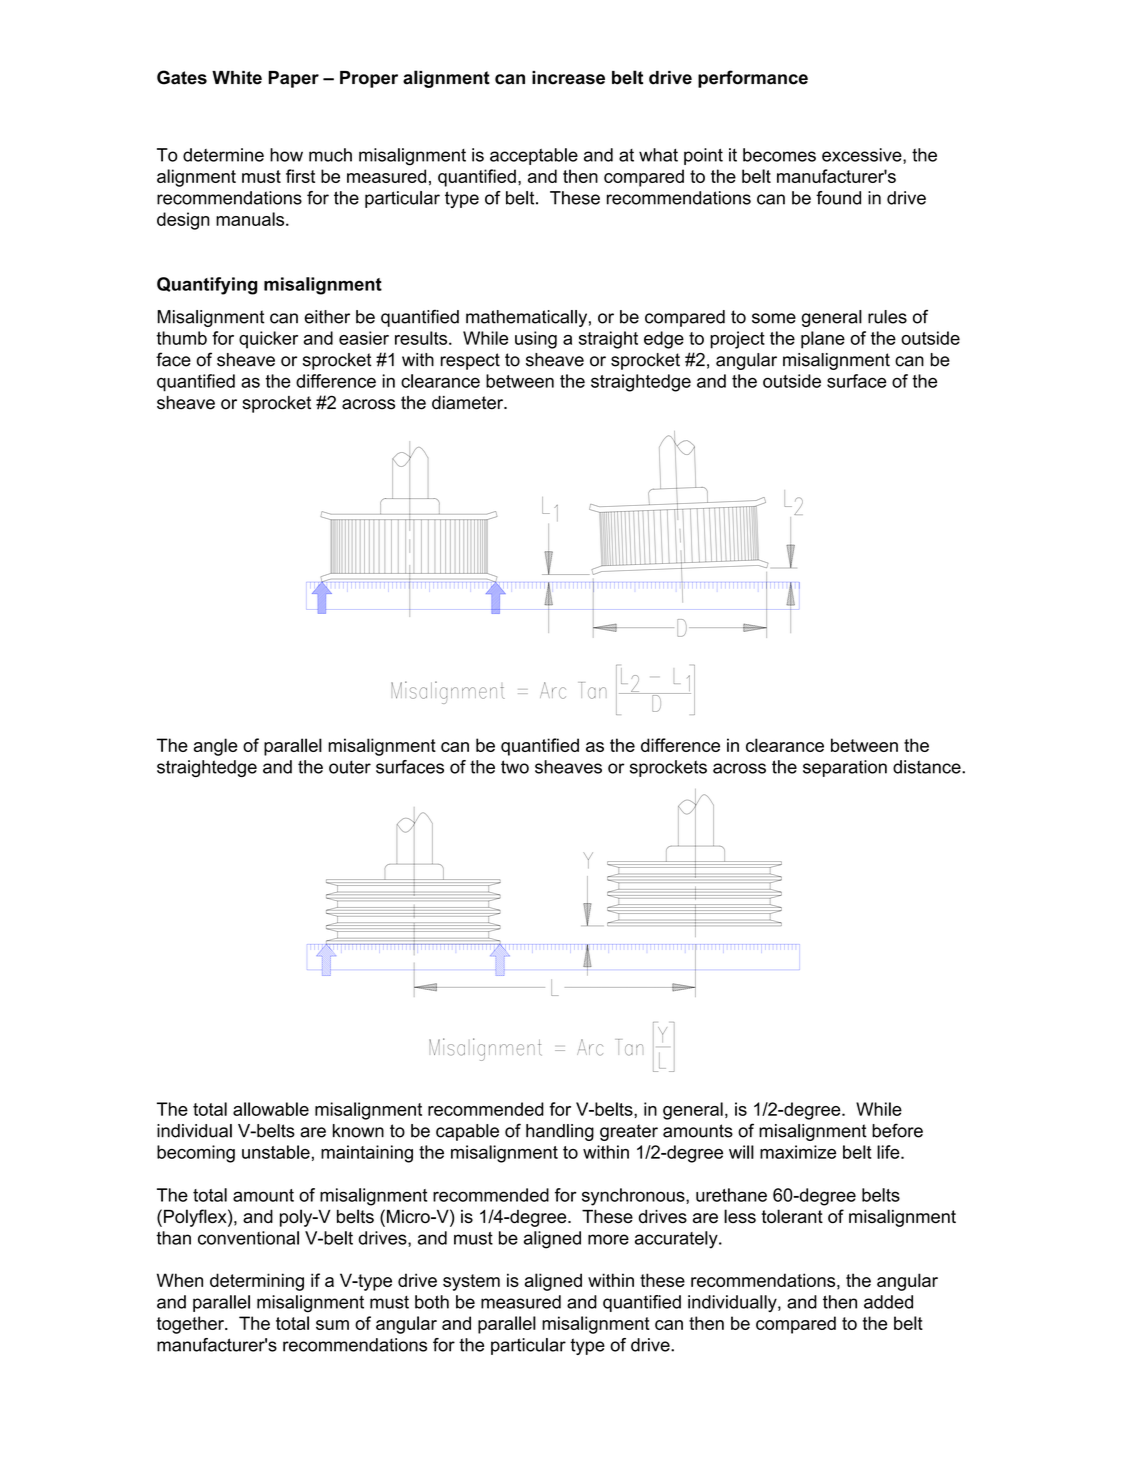 The width and height of the screenshot is (1140, 1475). Describe the element at coordinates (863, 156) in the screenshot. I see `excessive` at that location.
